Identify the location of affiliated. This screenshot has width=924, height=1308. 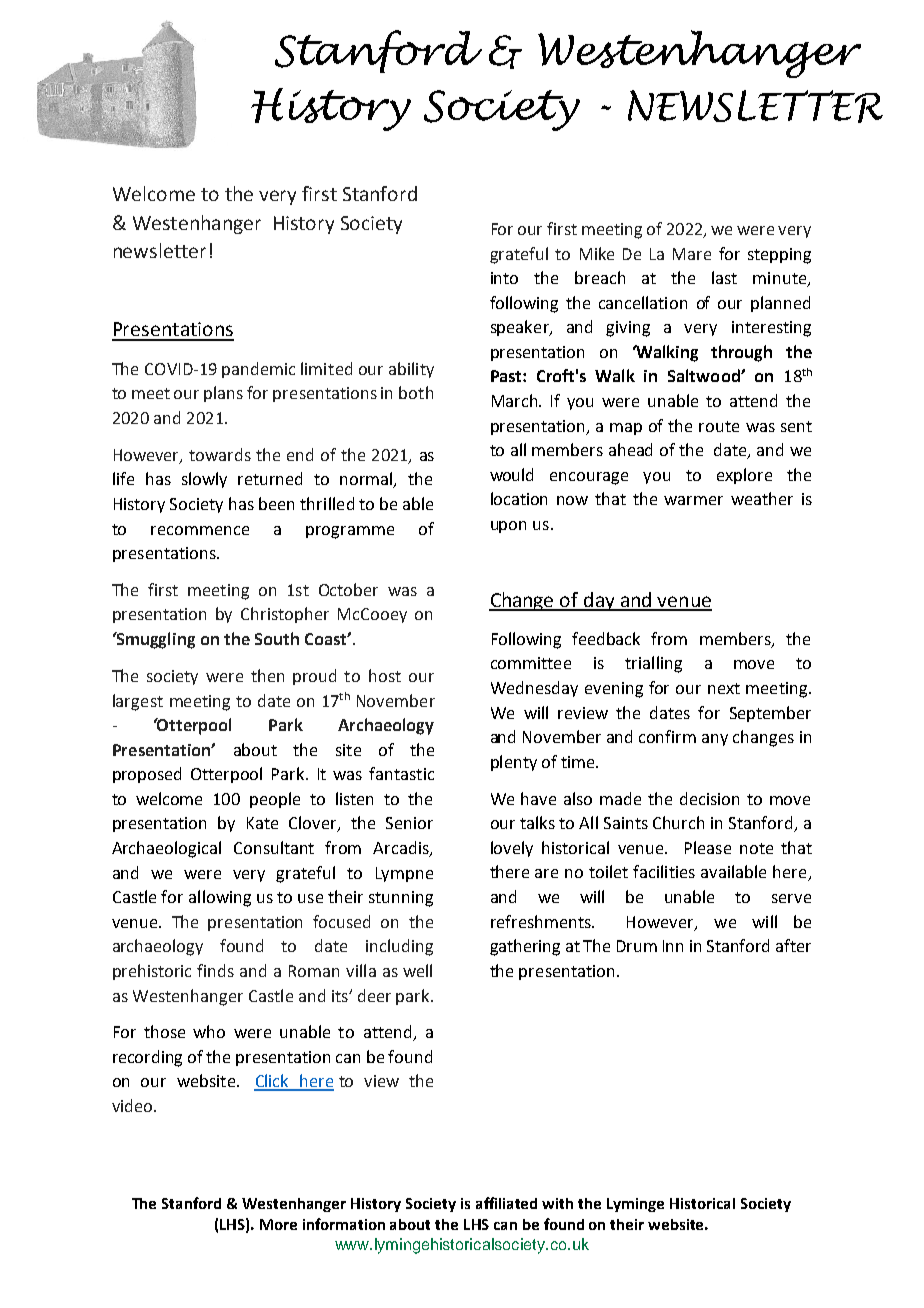
(506, 1203).
